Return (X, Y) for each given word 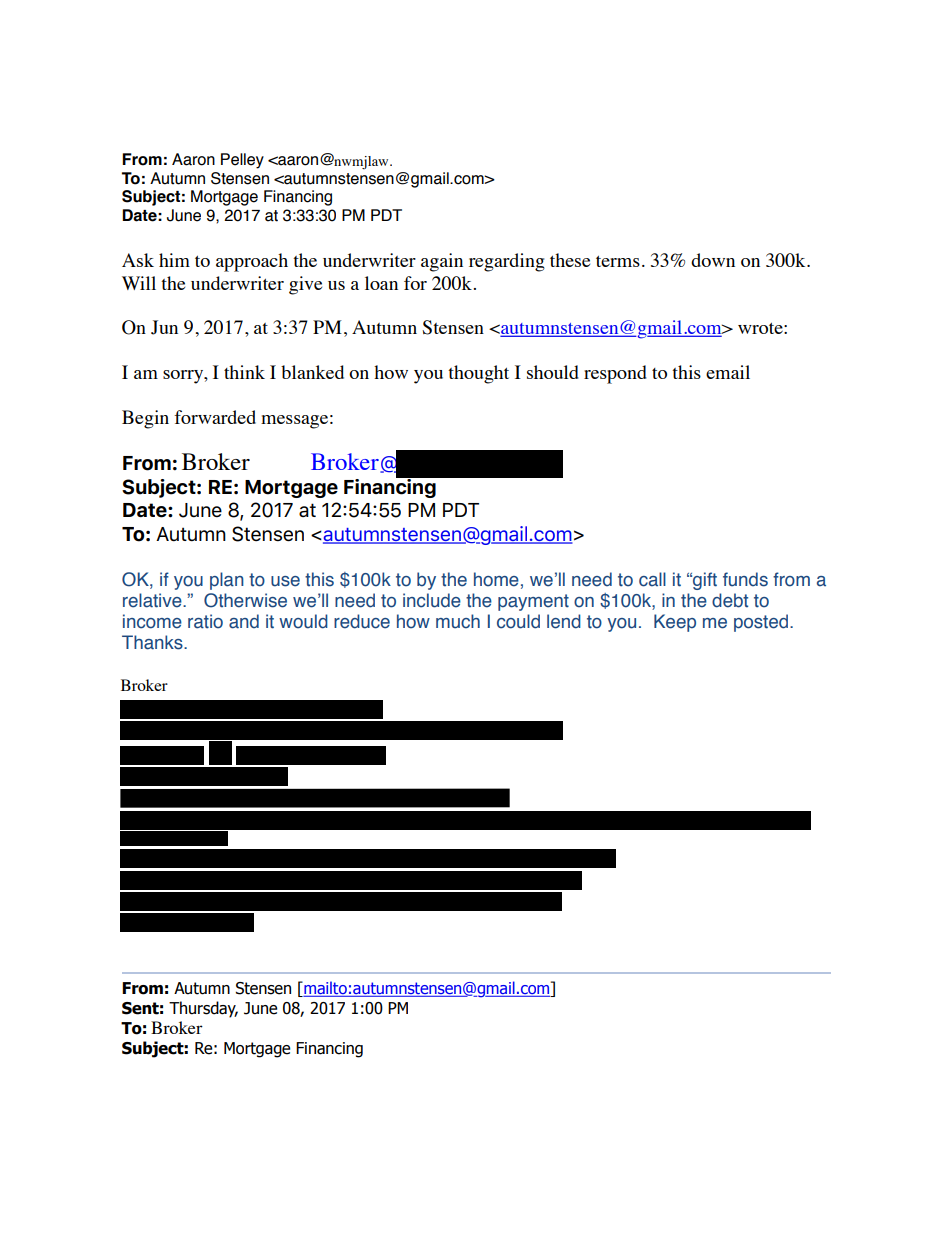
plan (227, 581)
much (458, 621)
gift (704, 581)
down (713, 260)
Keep (675, 623)
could (518, 621)
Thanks (153, 642)
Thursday (203, 1009)
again (442, 262)
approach (252, 262)
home (496, 579)
